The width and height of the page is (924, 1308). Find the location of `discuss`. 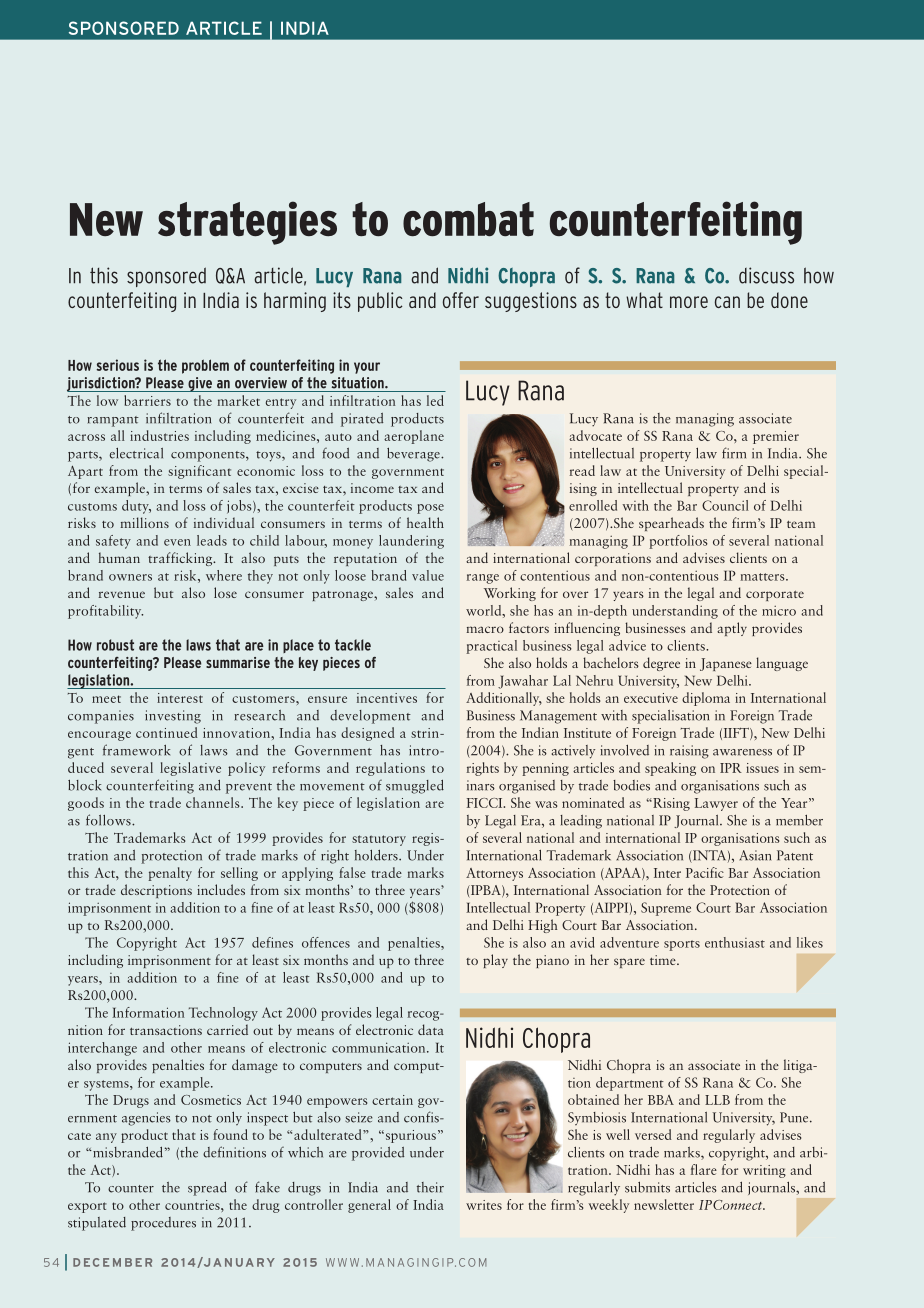

discuss is located at coordinates (766, 275).
